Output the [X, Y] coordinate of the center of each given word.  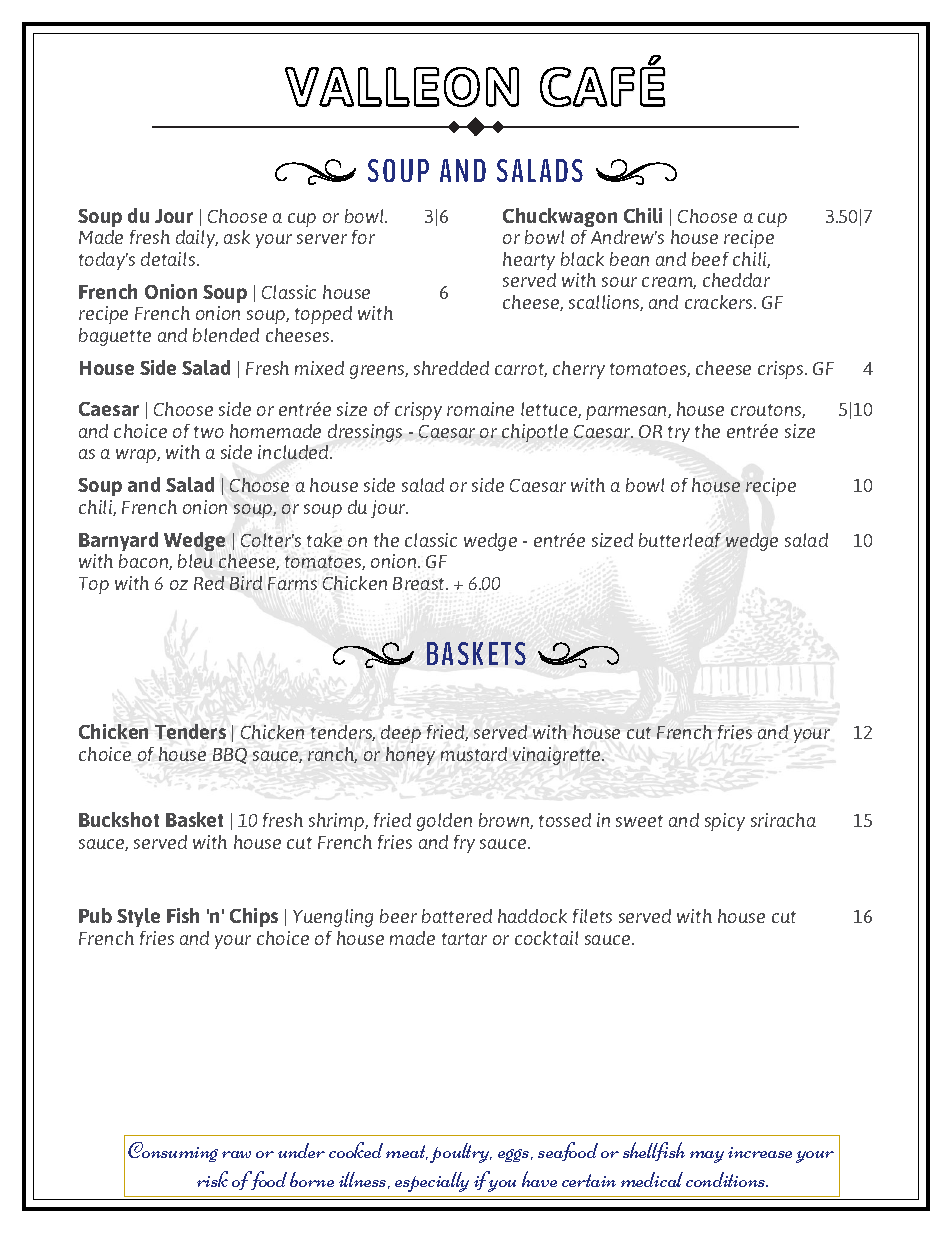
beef [710, 259]
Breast [420, 583]
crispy [418, 411]
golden [444, 822]
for [363, 237]
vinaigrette [558, 756]
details [169, 259]
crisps [782, 370]
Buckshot [119, 819]
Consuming [173, 1152]
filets [592, 916]
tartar [464, 939]
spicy [725, 822]
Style [138, 917]
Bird [246, 583]
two [209, 432]
